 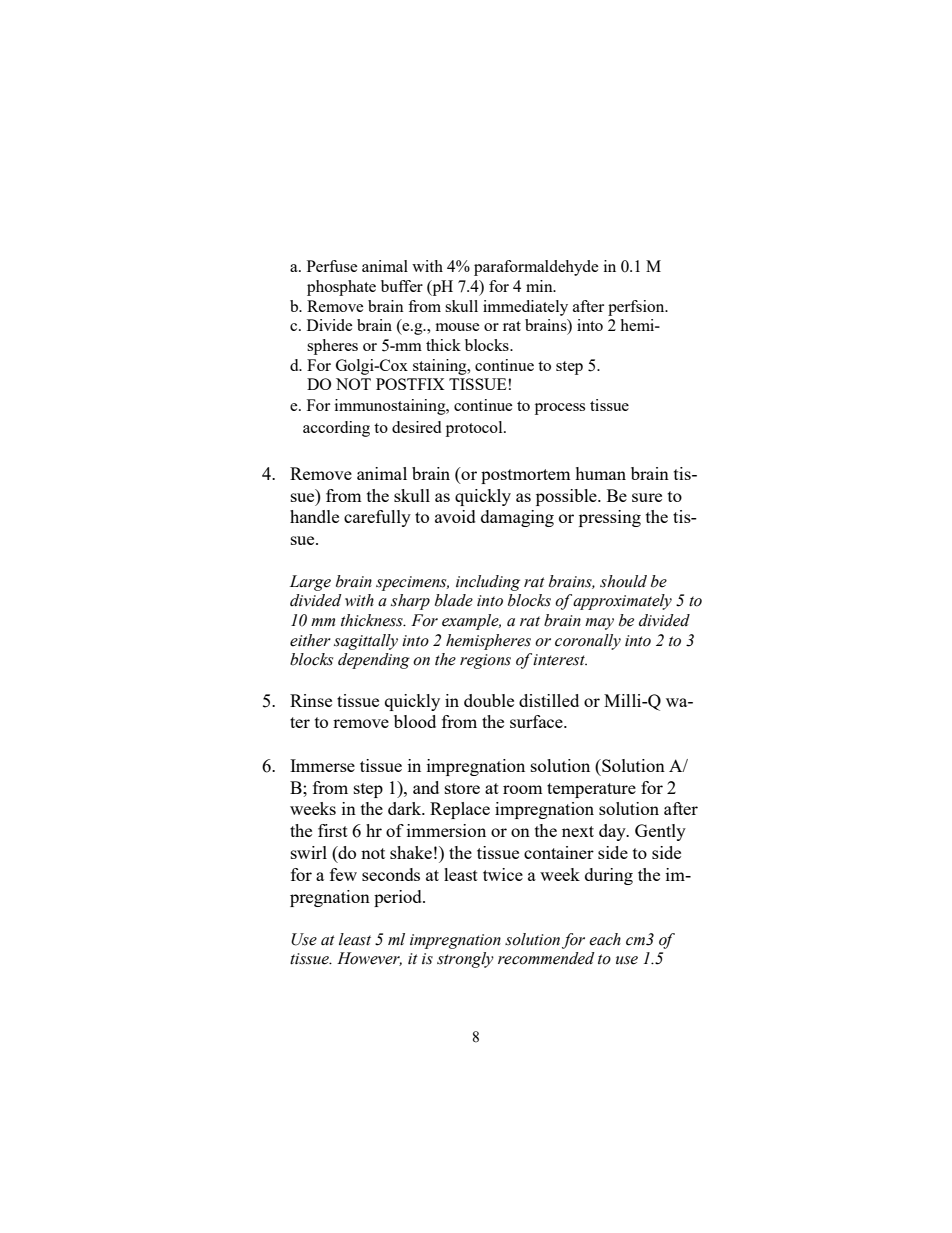 I want to click on protocol, so click(x=475, y=429).
